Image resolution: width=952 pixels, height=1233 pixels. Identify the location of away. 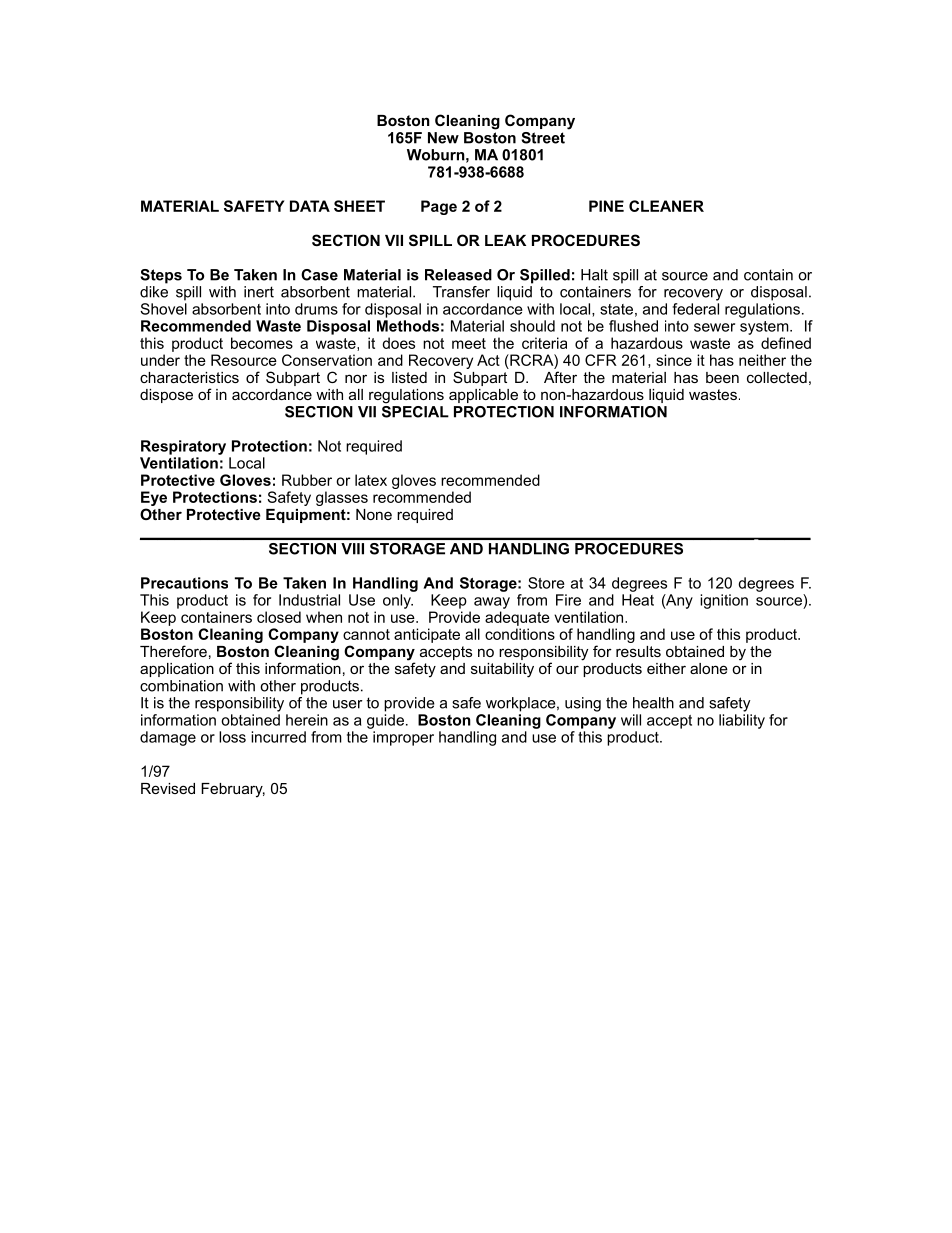
(492, 603).
